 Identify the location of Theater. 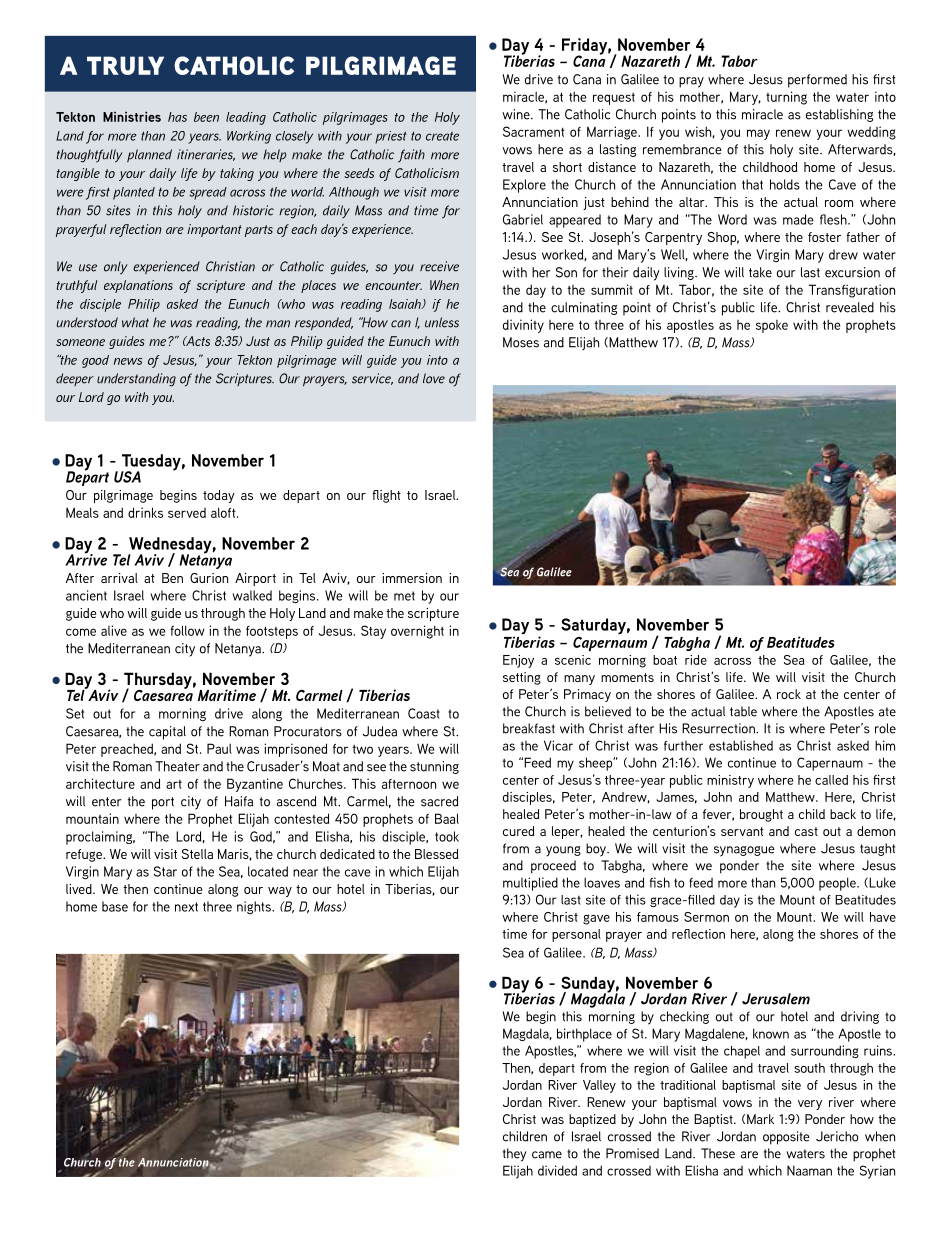
(177, 766).
